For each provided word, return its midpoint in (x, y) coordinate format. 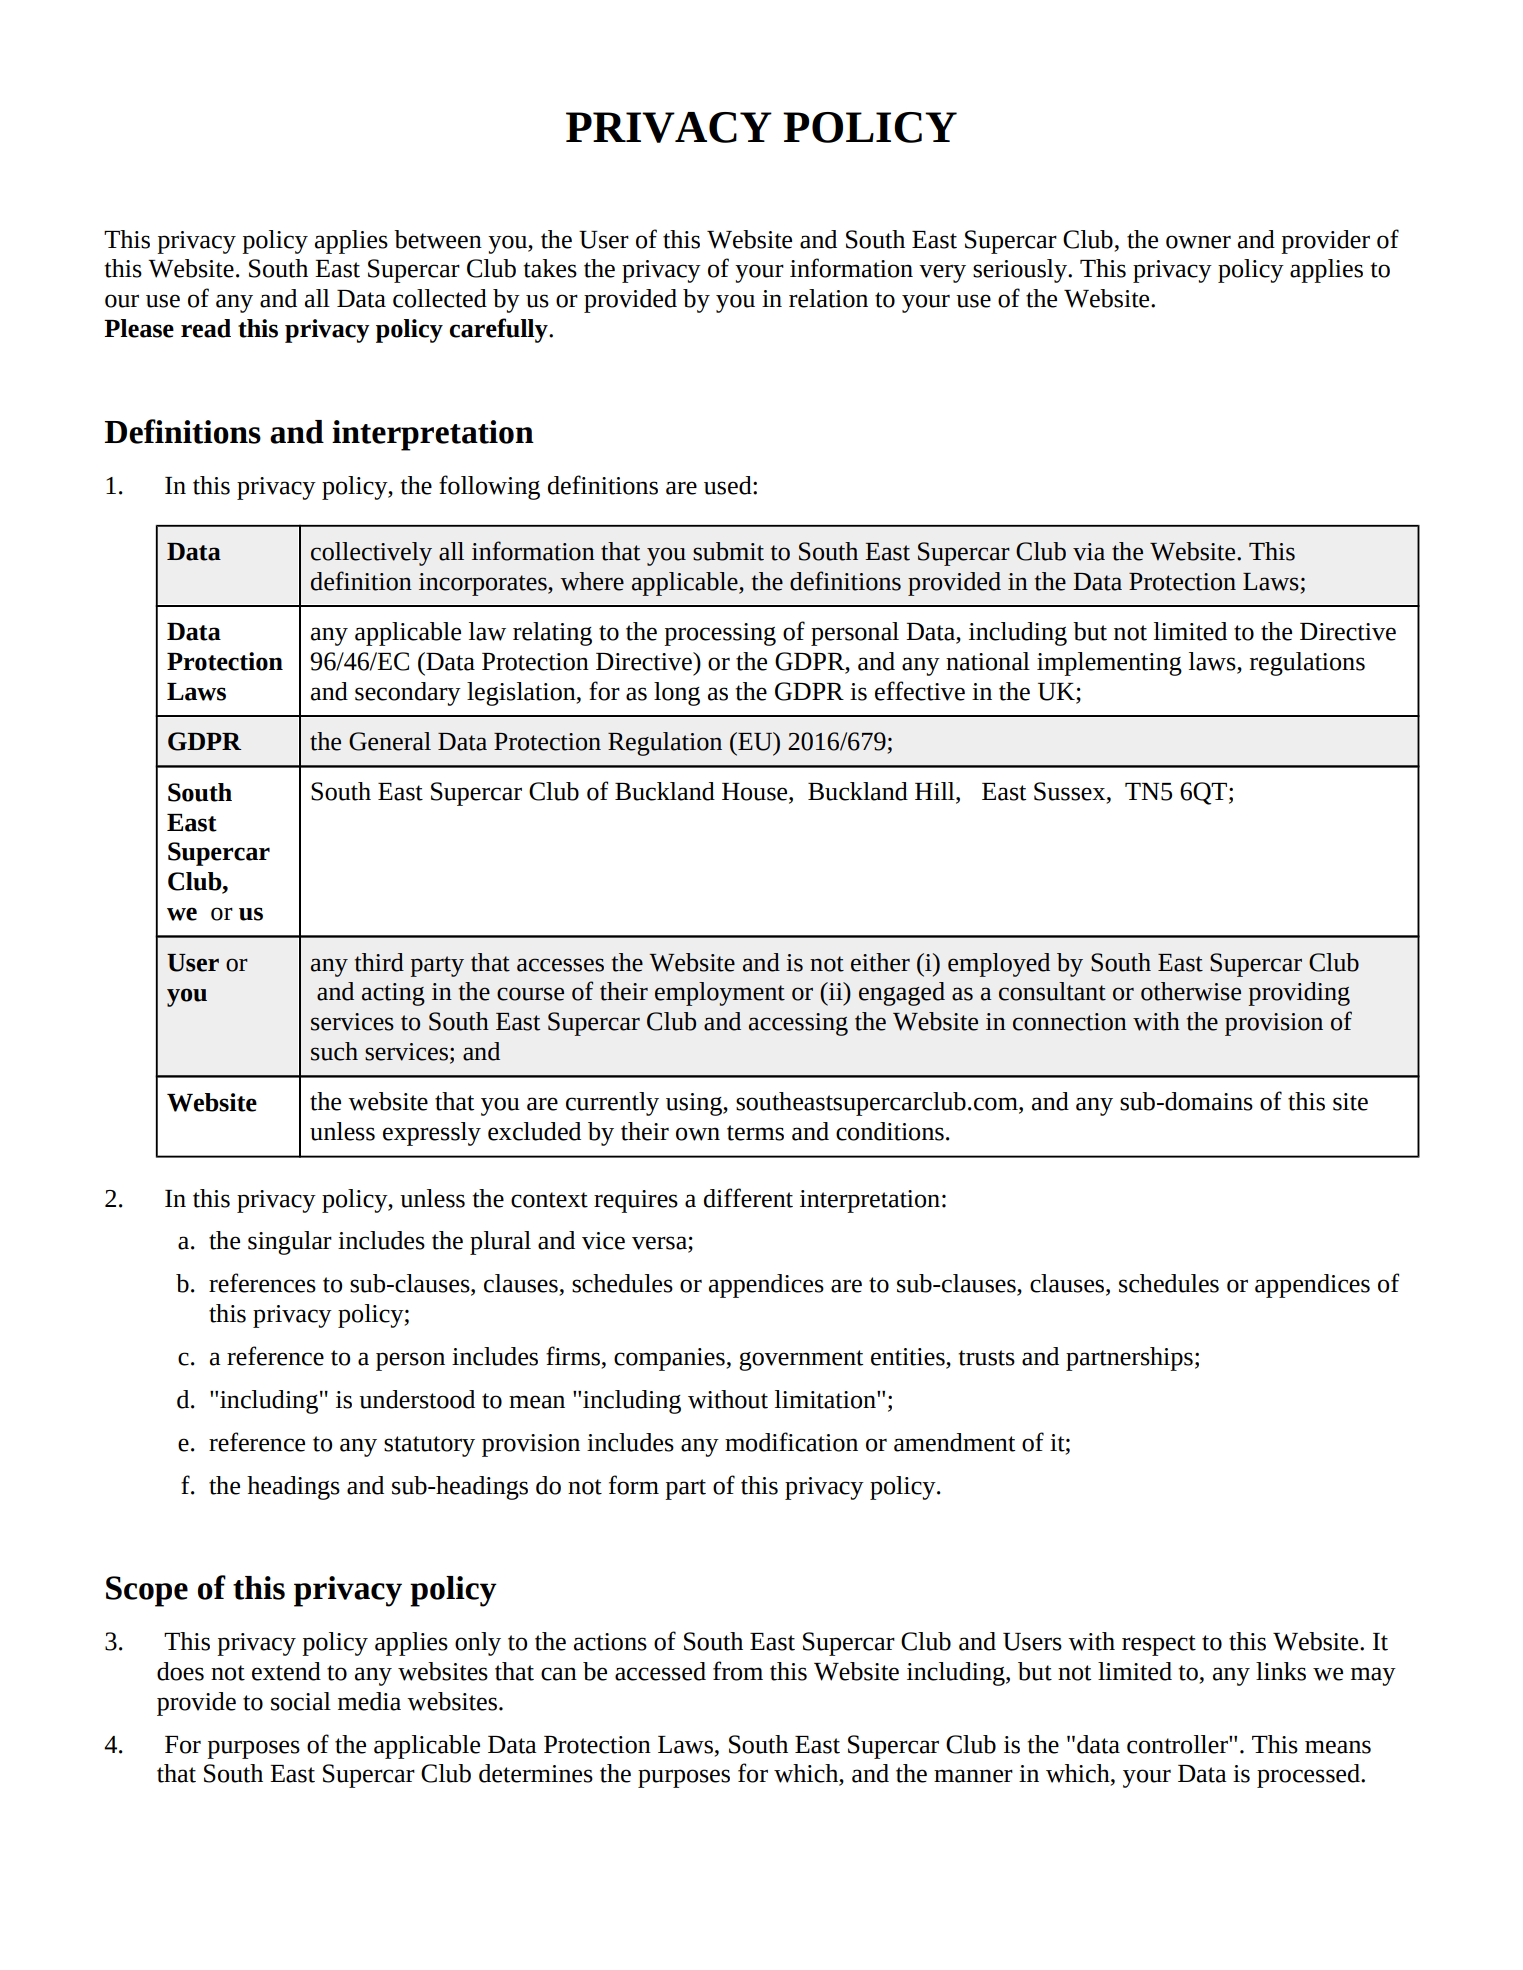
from (738, 1671)
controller (1178, 1744)
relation (828, 298)
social (301, 1701)
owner (1198, 242)
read (206, 328)
